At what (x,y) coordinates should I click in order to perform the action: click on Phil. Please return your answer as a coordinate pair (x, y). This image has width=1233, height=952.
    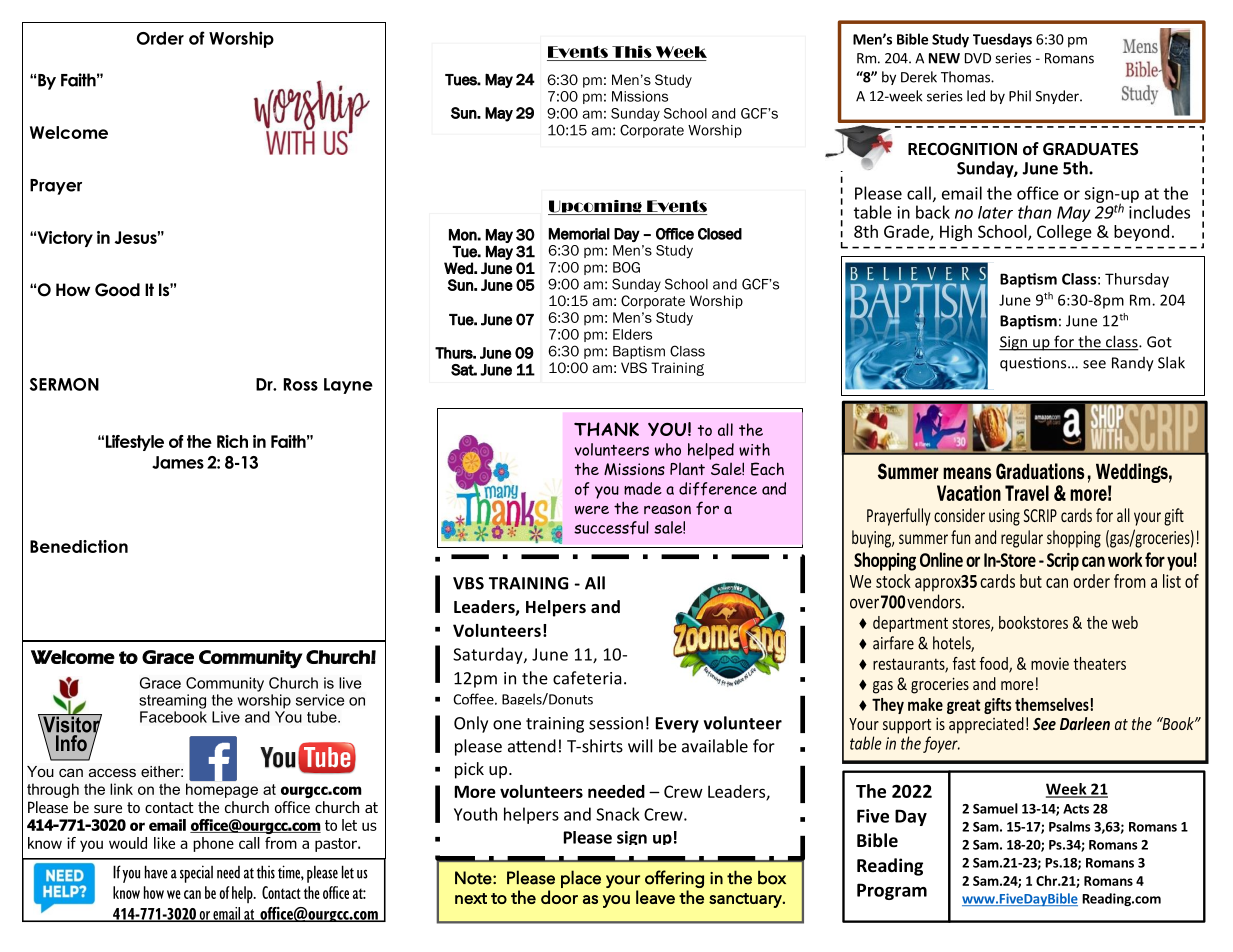
    Looking at the image, I should click on (1020, 96).
